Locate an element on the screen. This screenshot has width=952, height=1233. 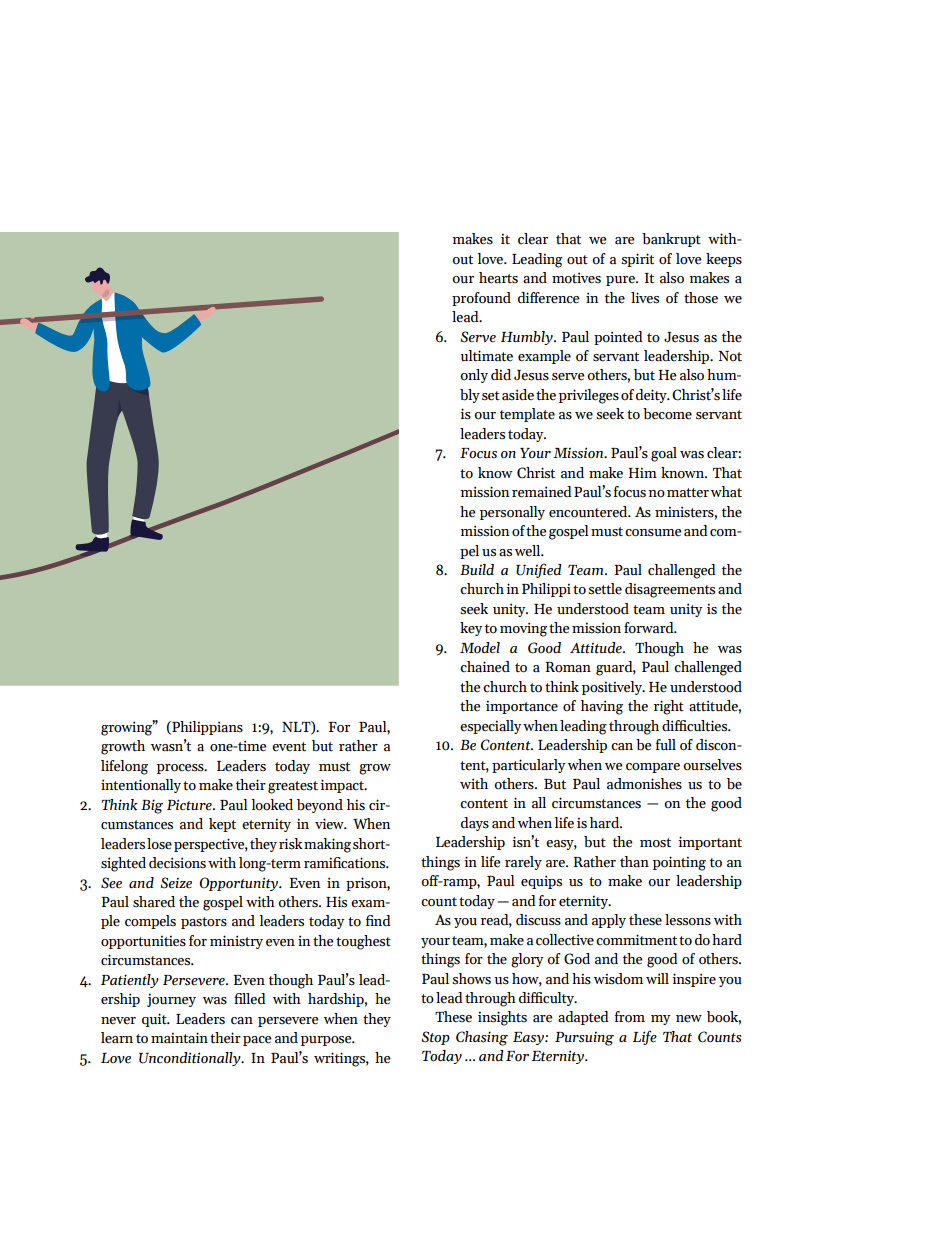
compare is located at coordinates (653, 768).
